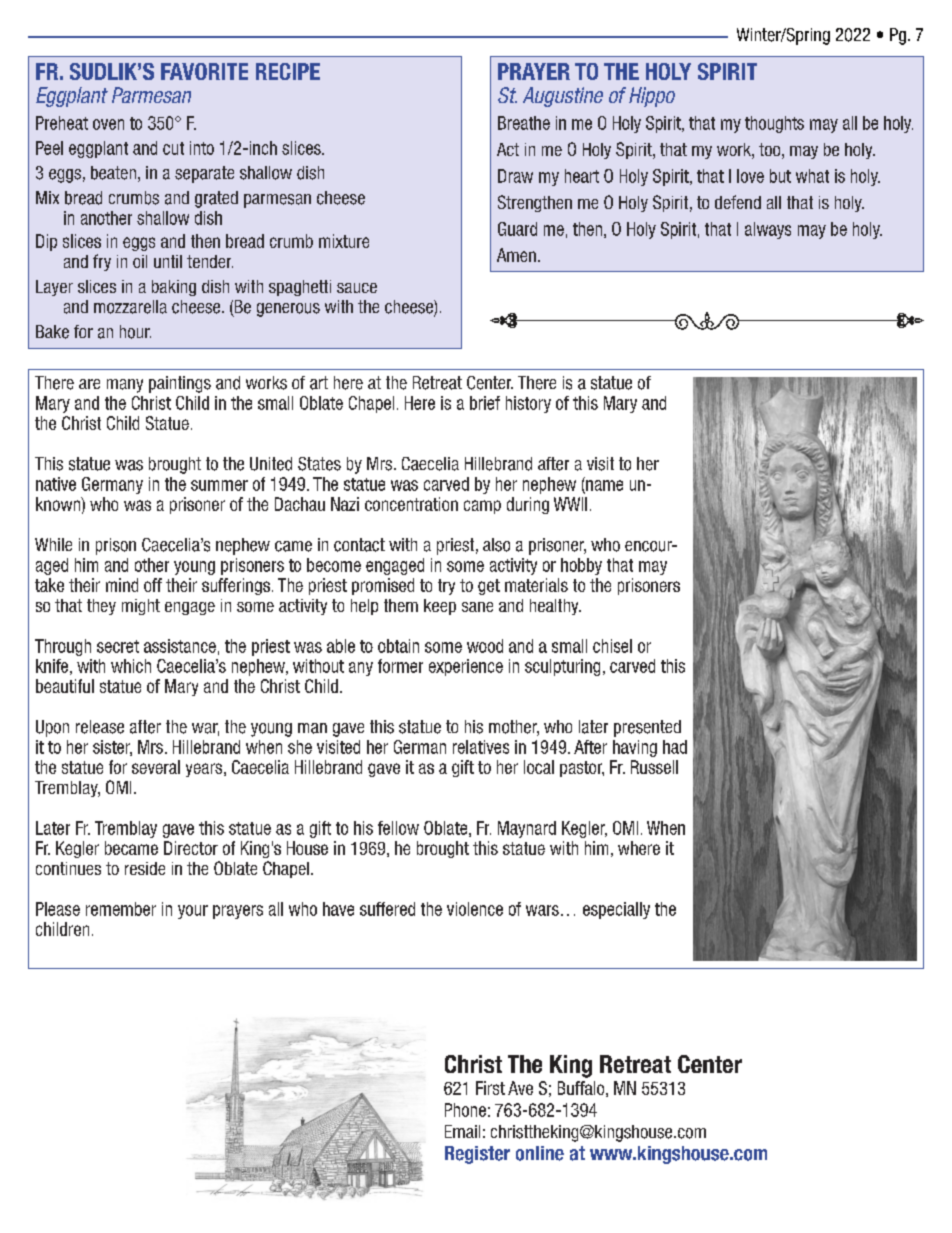 The width and height of the screenshot is (952, 1233). Describe the element at coordinates (121, 909) in the screenshot. I see `remember` at that location.
